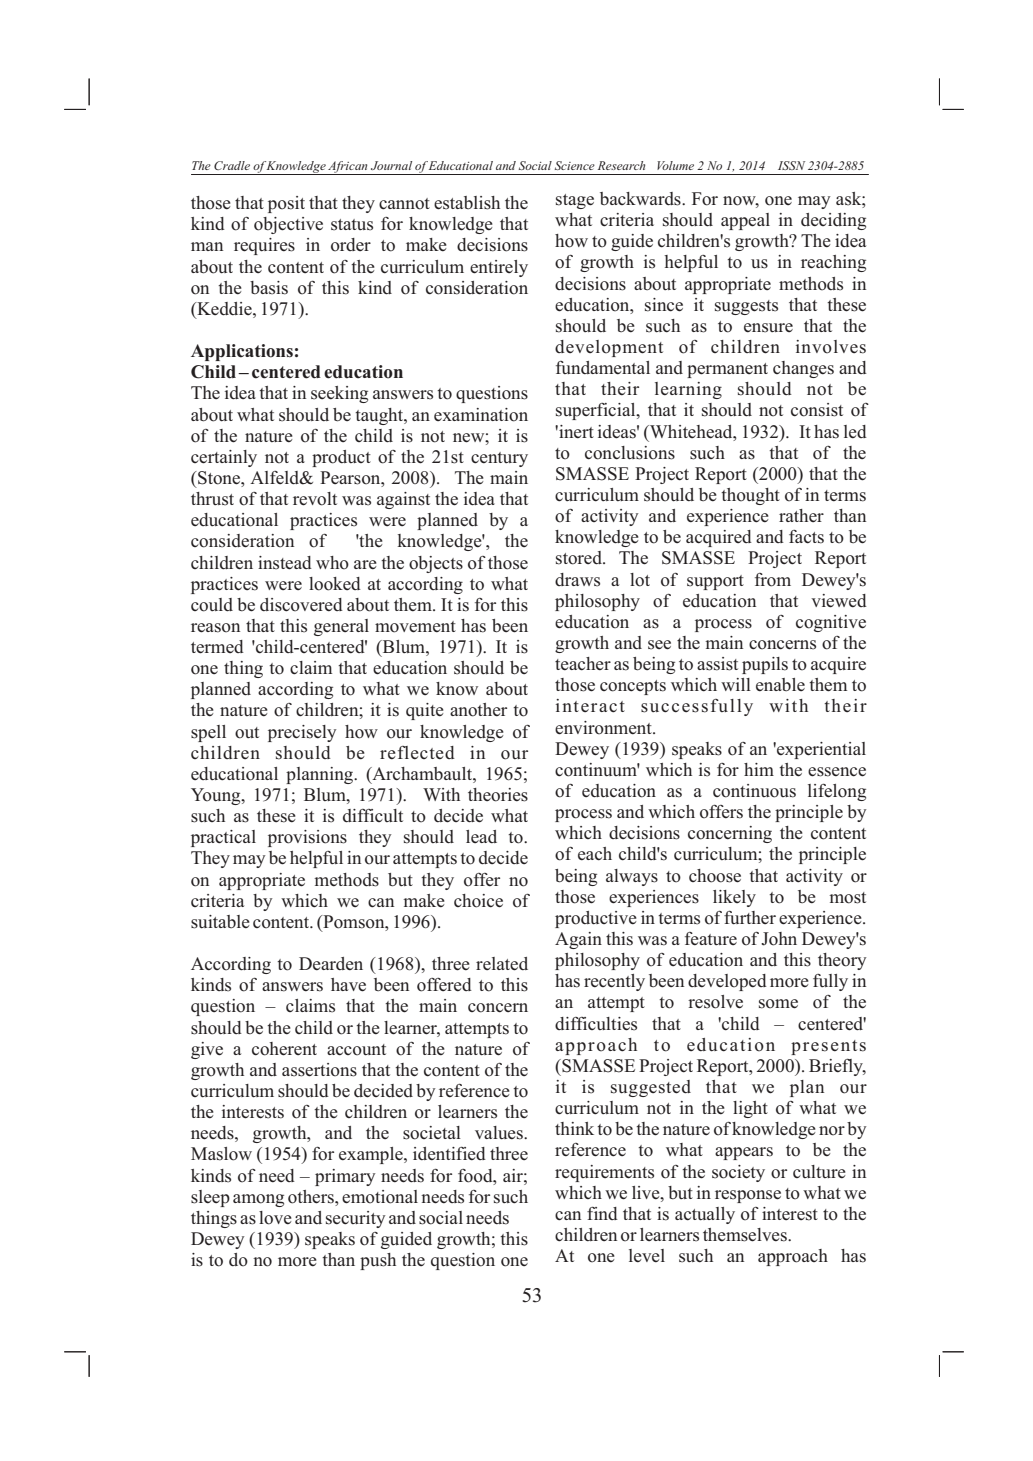  I want to click on love, so click(275, 1218).
